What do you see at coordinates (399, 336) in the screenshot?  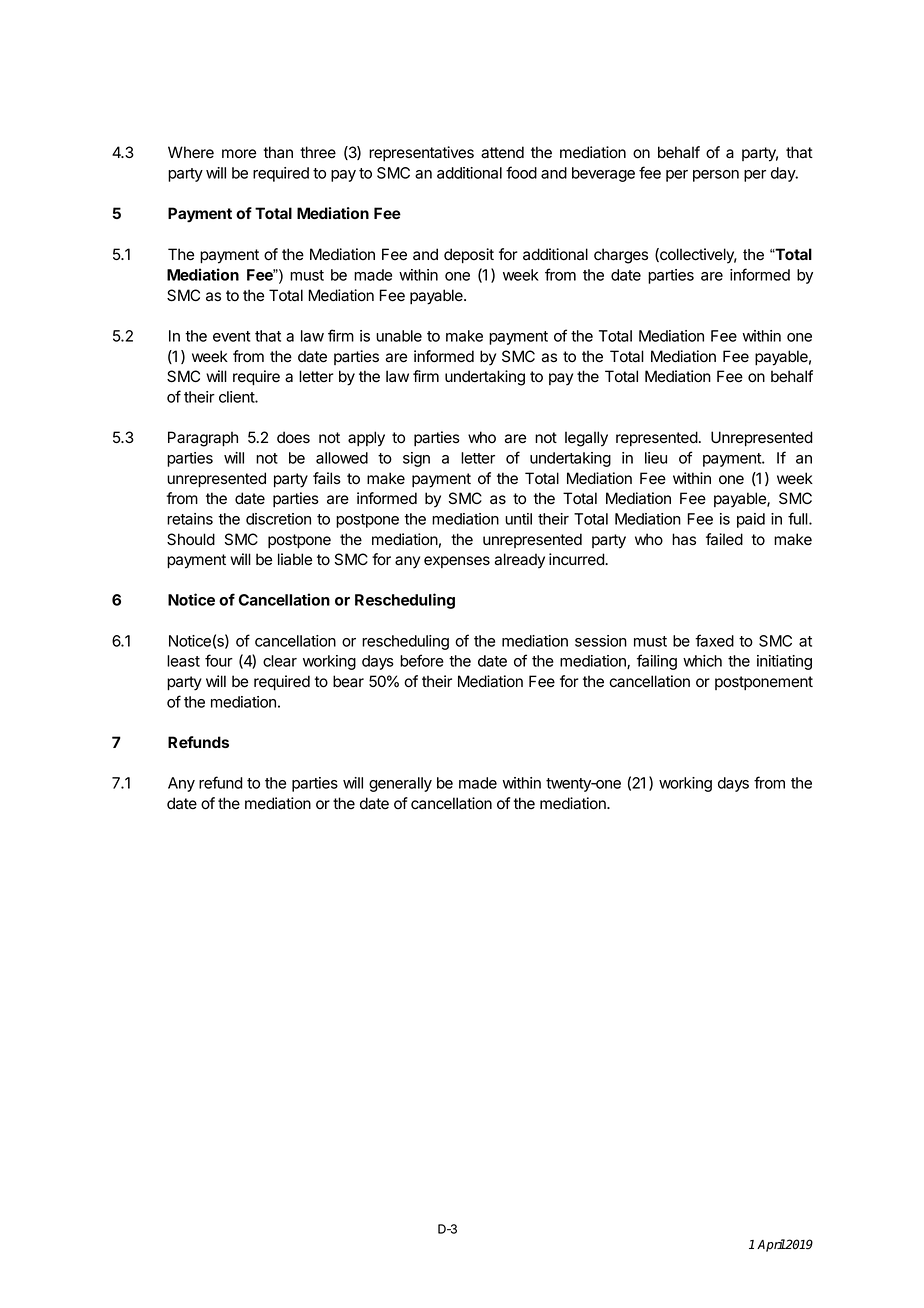 I see `unable` at bounding box center [399, 336].
